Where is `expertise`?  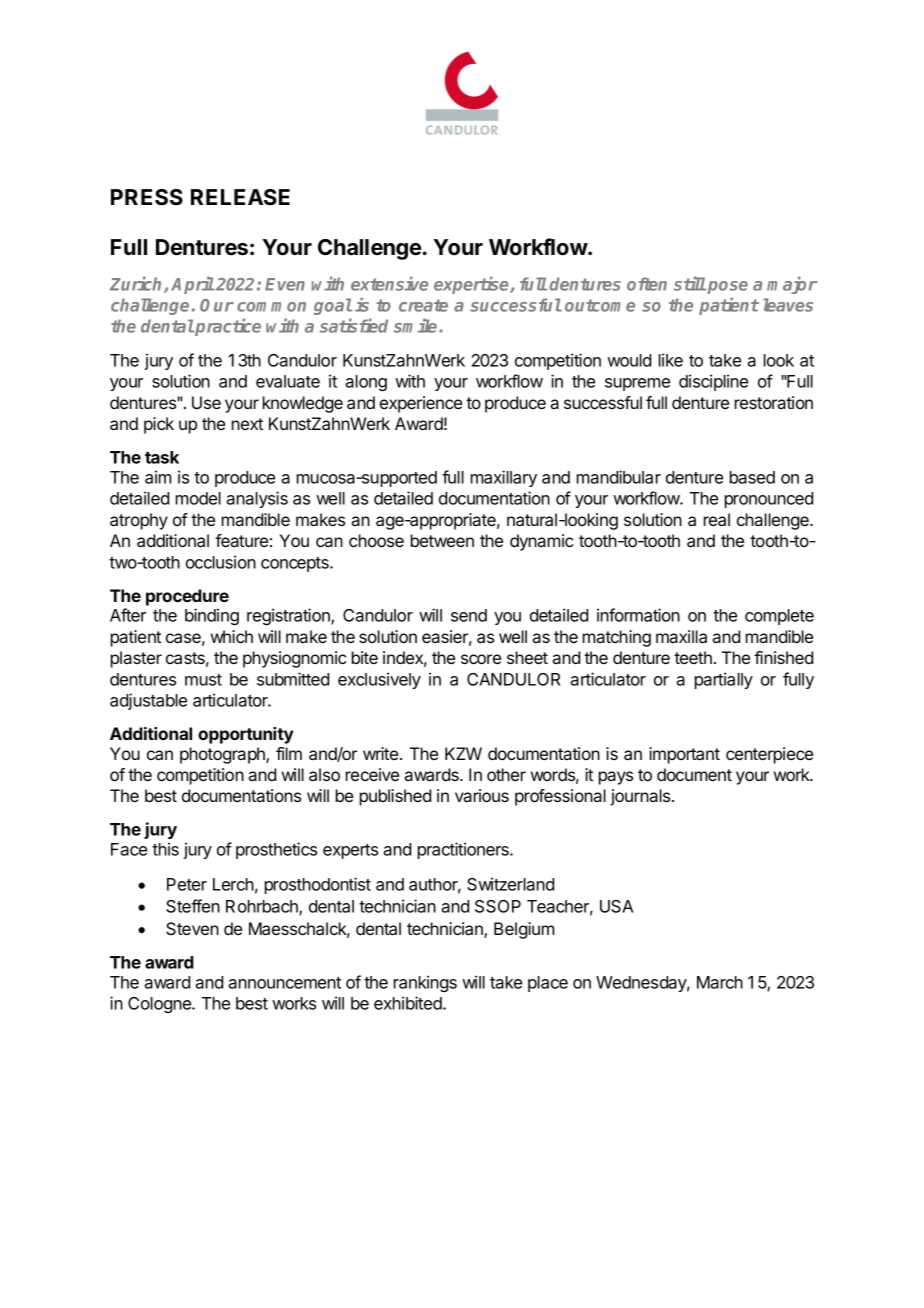 expertise is located at coordinates (472, 285).
